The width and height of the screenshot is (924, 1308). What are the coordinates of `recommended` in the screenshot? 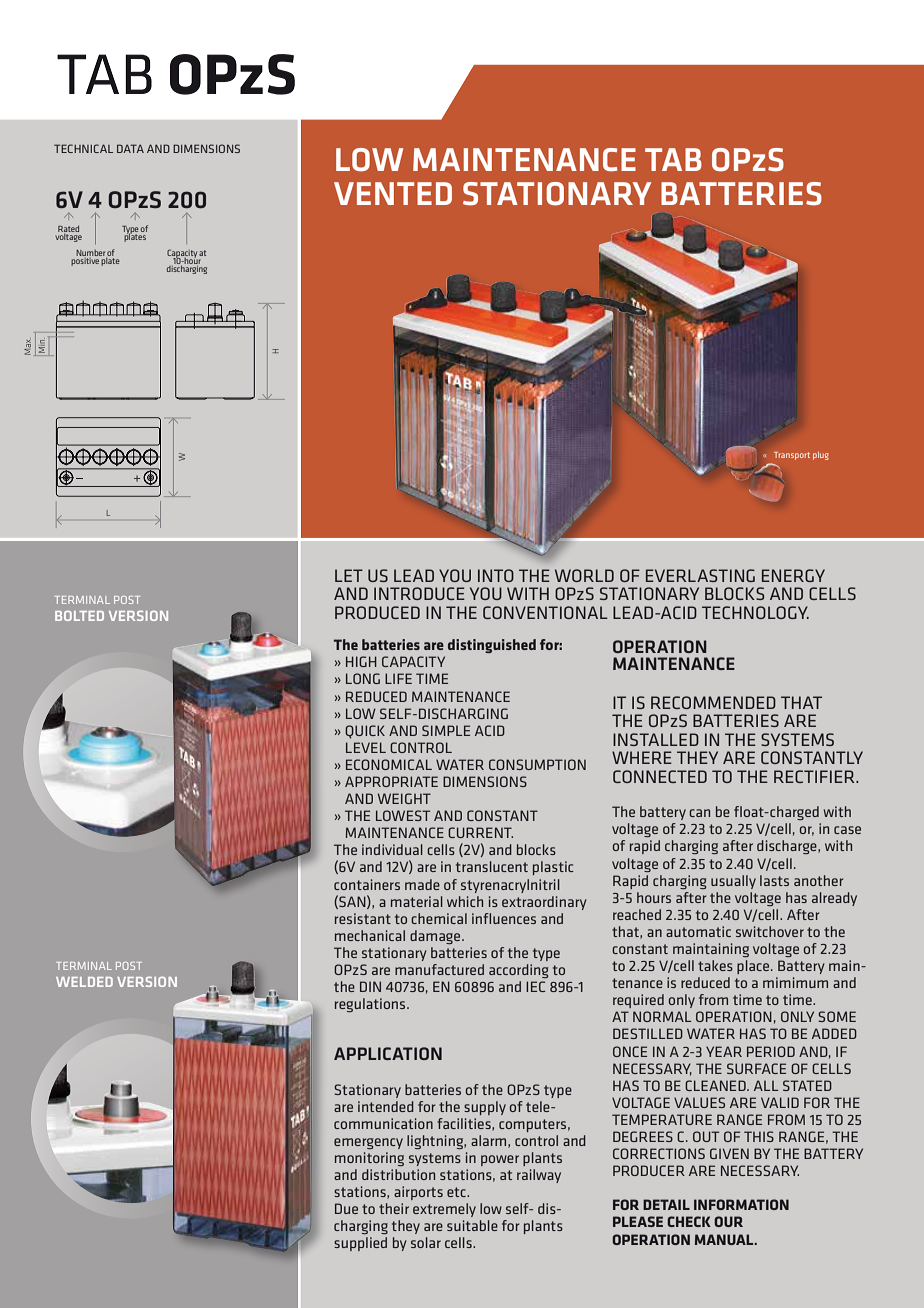 It's located at (713, 702).
